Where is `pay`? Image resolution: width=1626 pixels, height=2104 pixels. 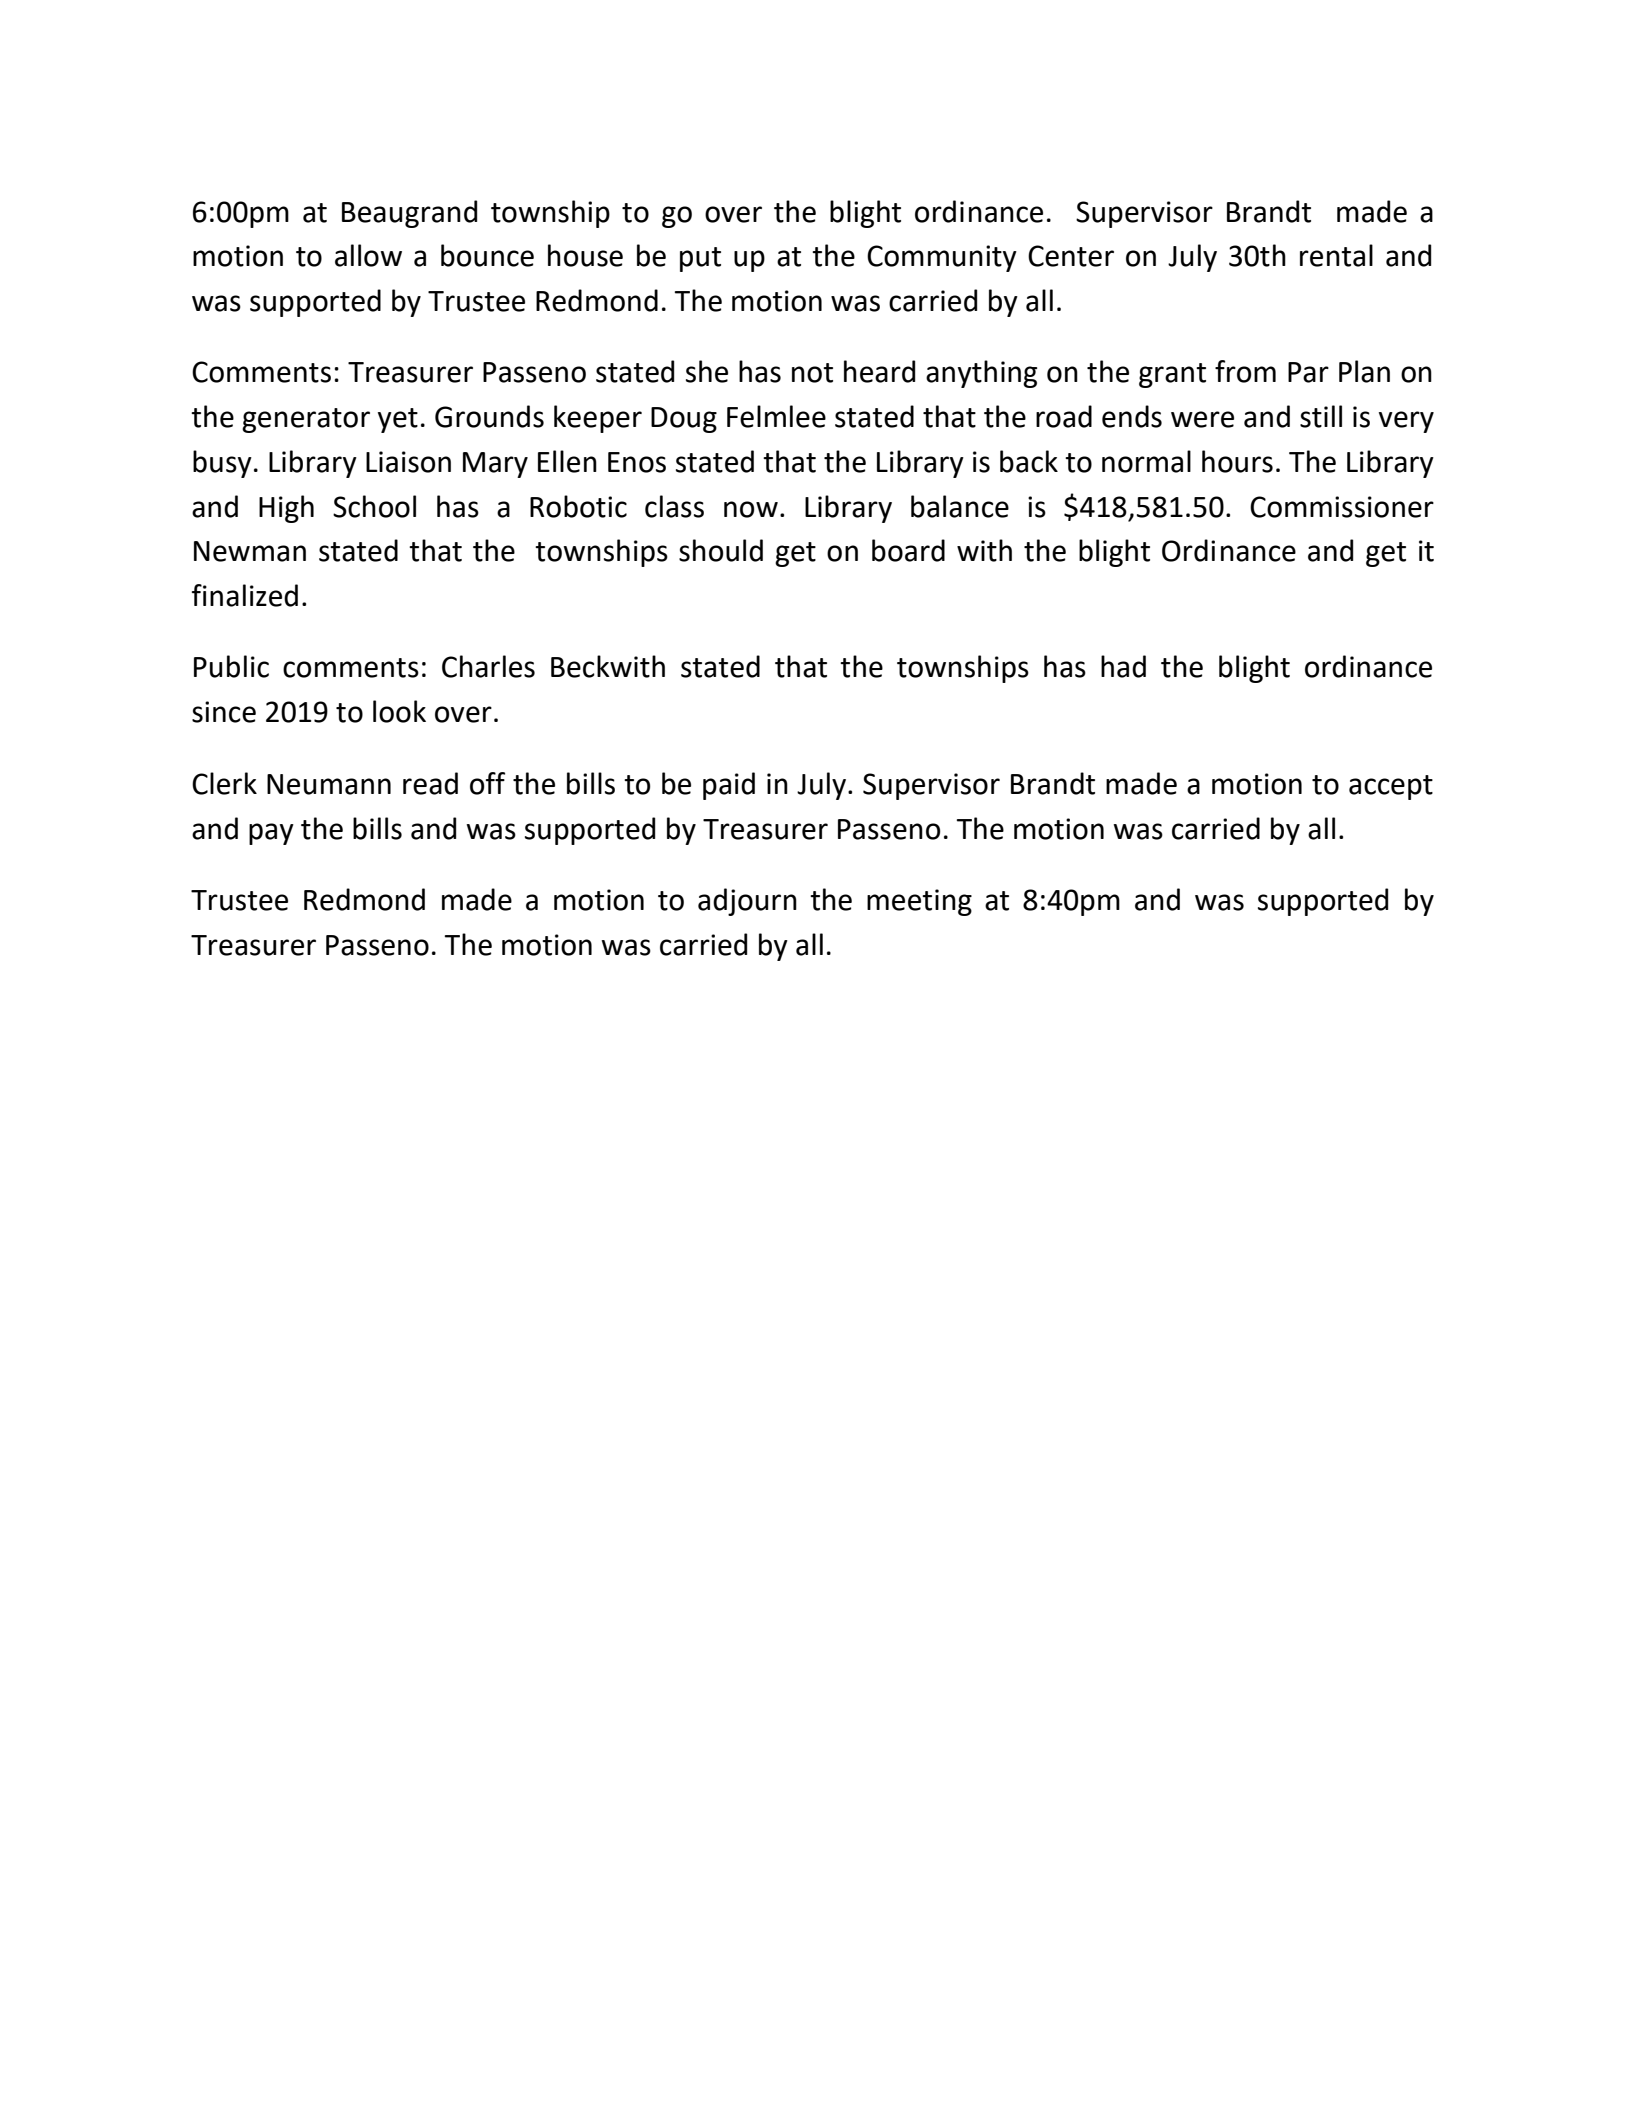
pay is located at coordinates (271, 834).
